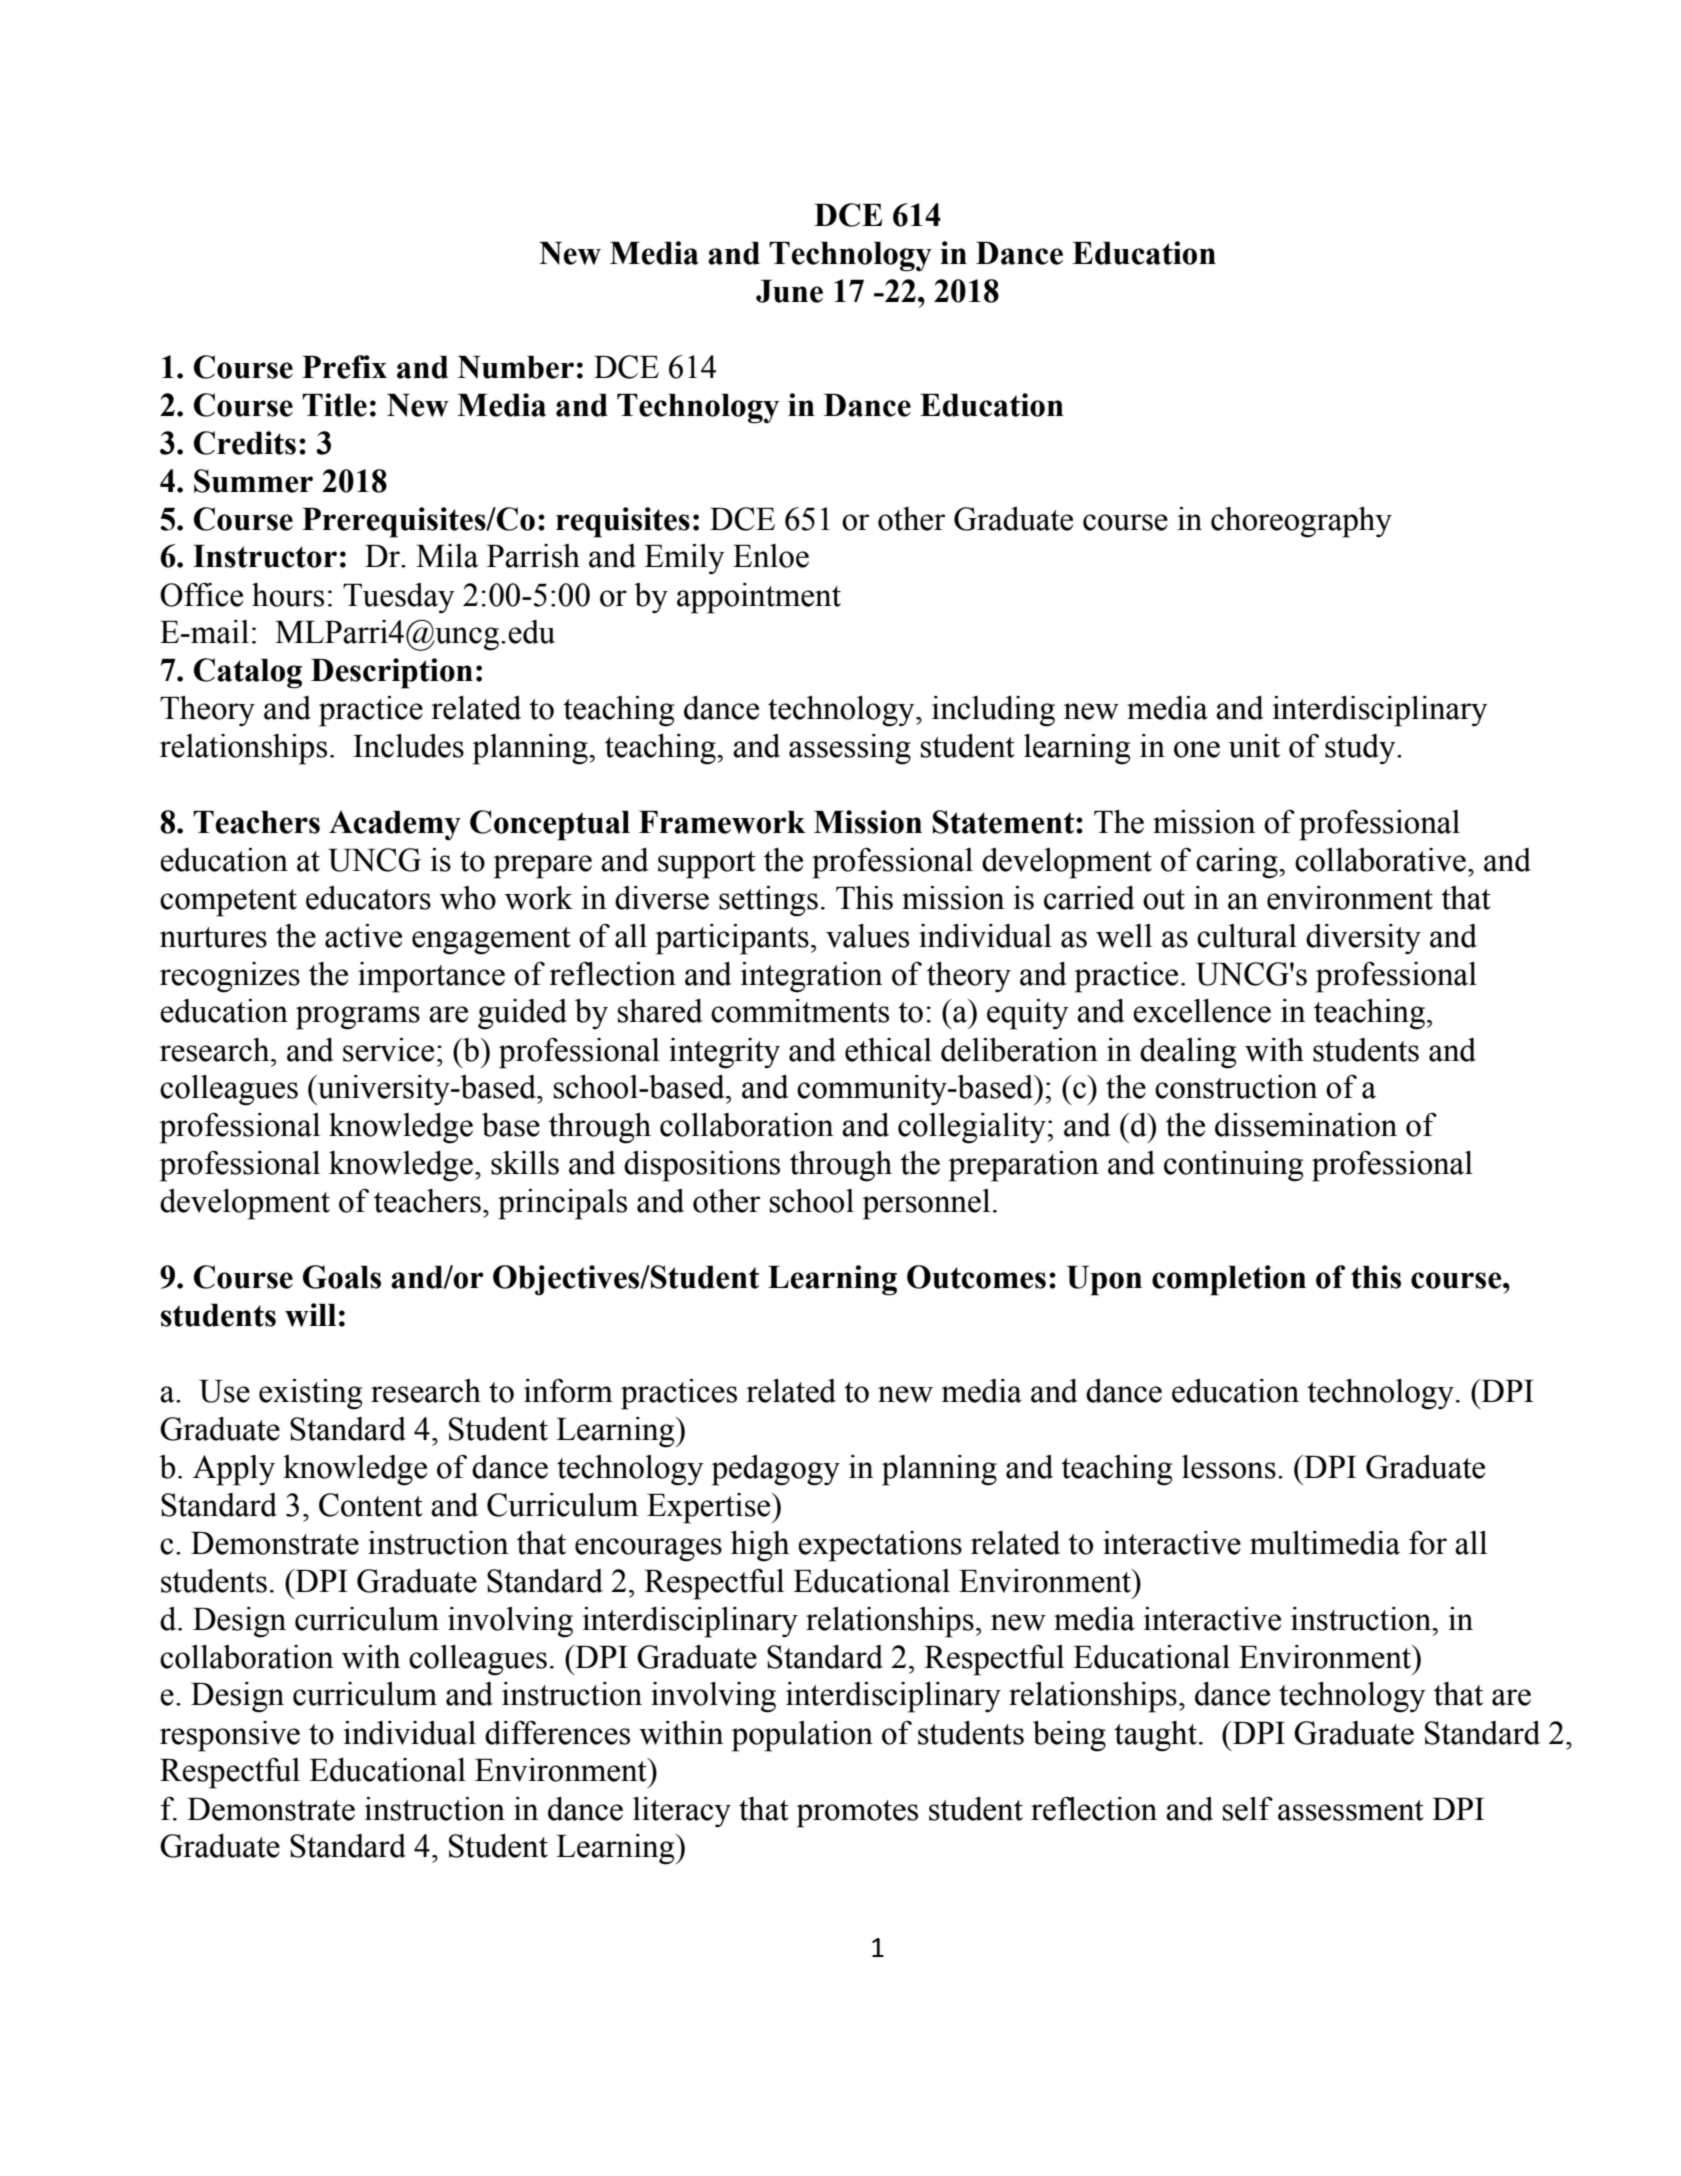 This page has width=1681, height=2176. Describe the element at coordinates (1197, 749) in the page. I see `one` at that location.
